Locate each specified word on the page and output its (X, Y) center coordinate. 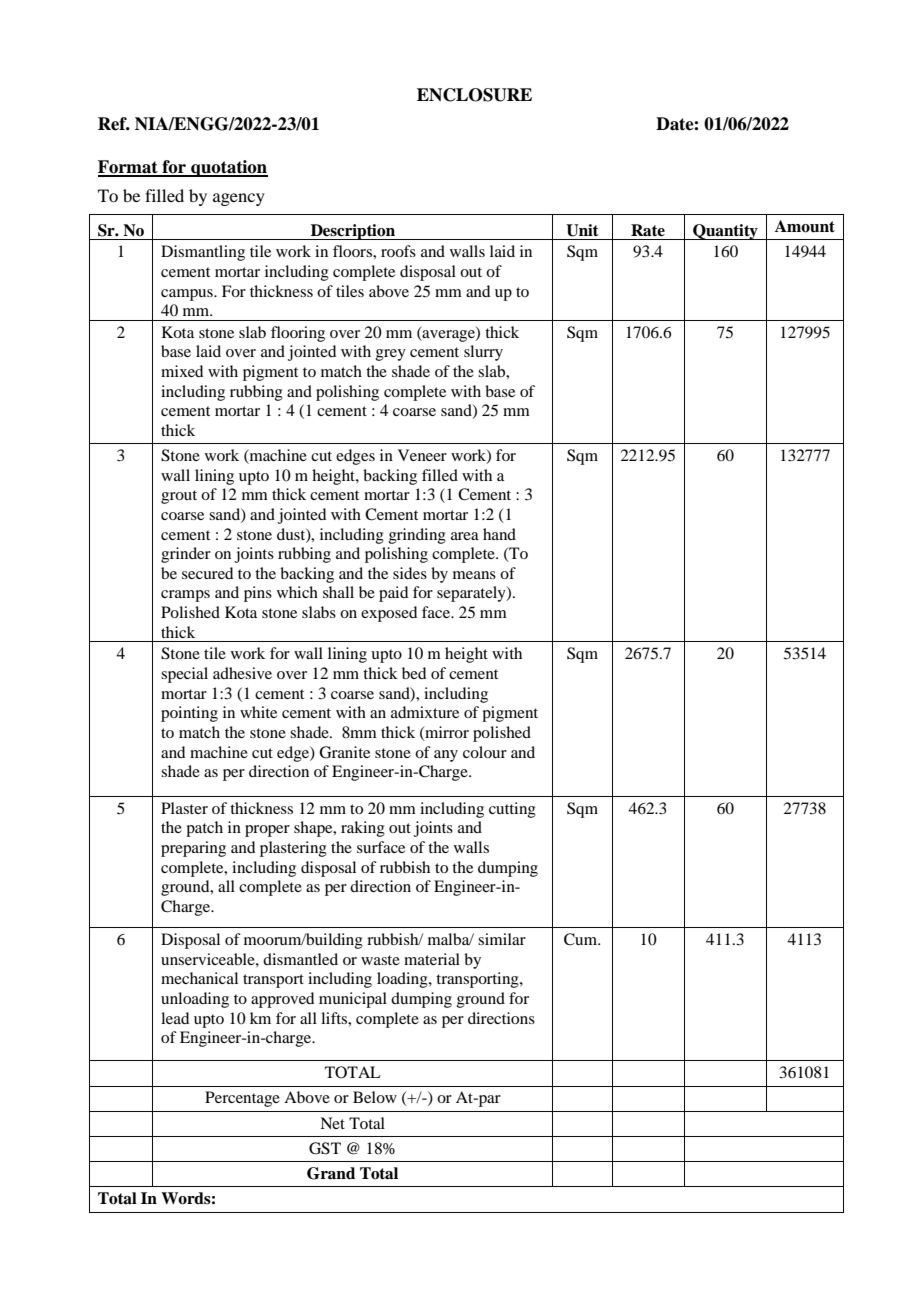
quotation (228, 168)
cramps (185, 596)
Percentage (242, 1099)
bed (414, 673)
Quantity (725, 232)
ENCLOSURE (474, 95)
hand (499, 534)
